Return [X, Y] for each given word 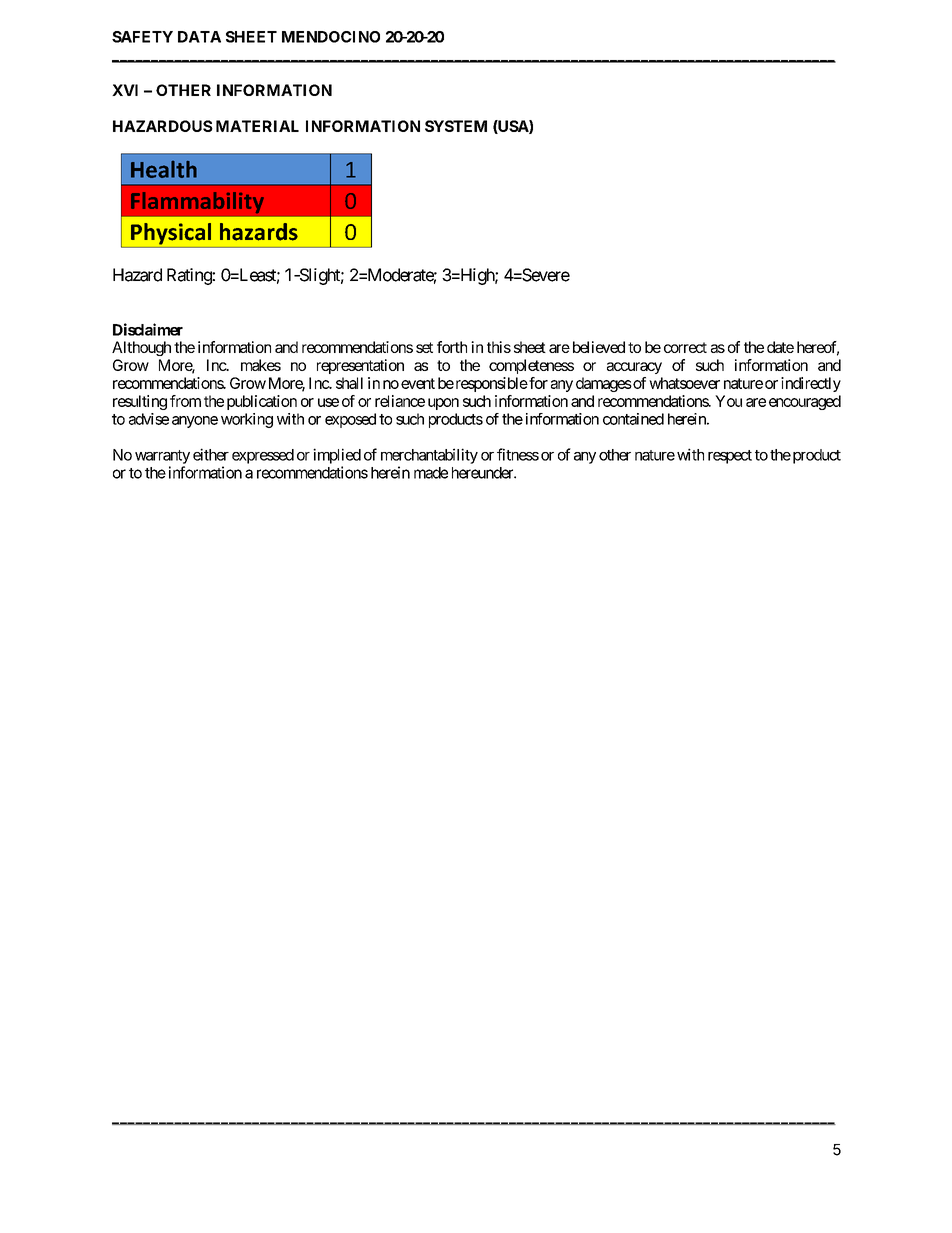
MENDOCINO [331, 37]
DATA [199, 37]
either [211, 454]
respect [730, 457]
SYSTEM [456, 126]
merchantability [429, 456]
